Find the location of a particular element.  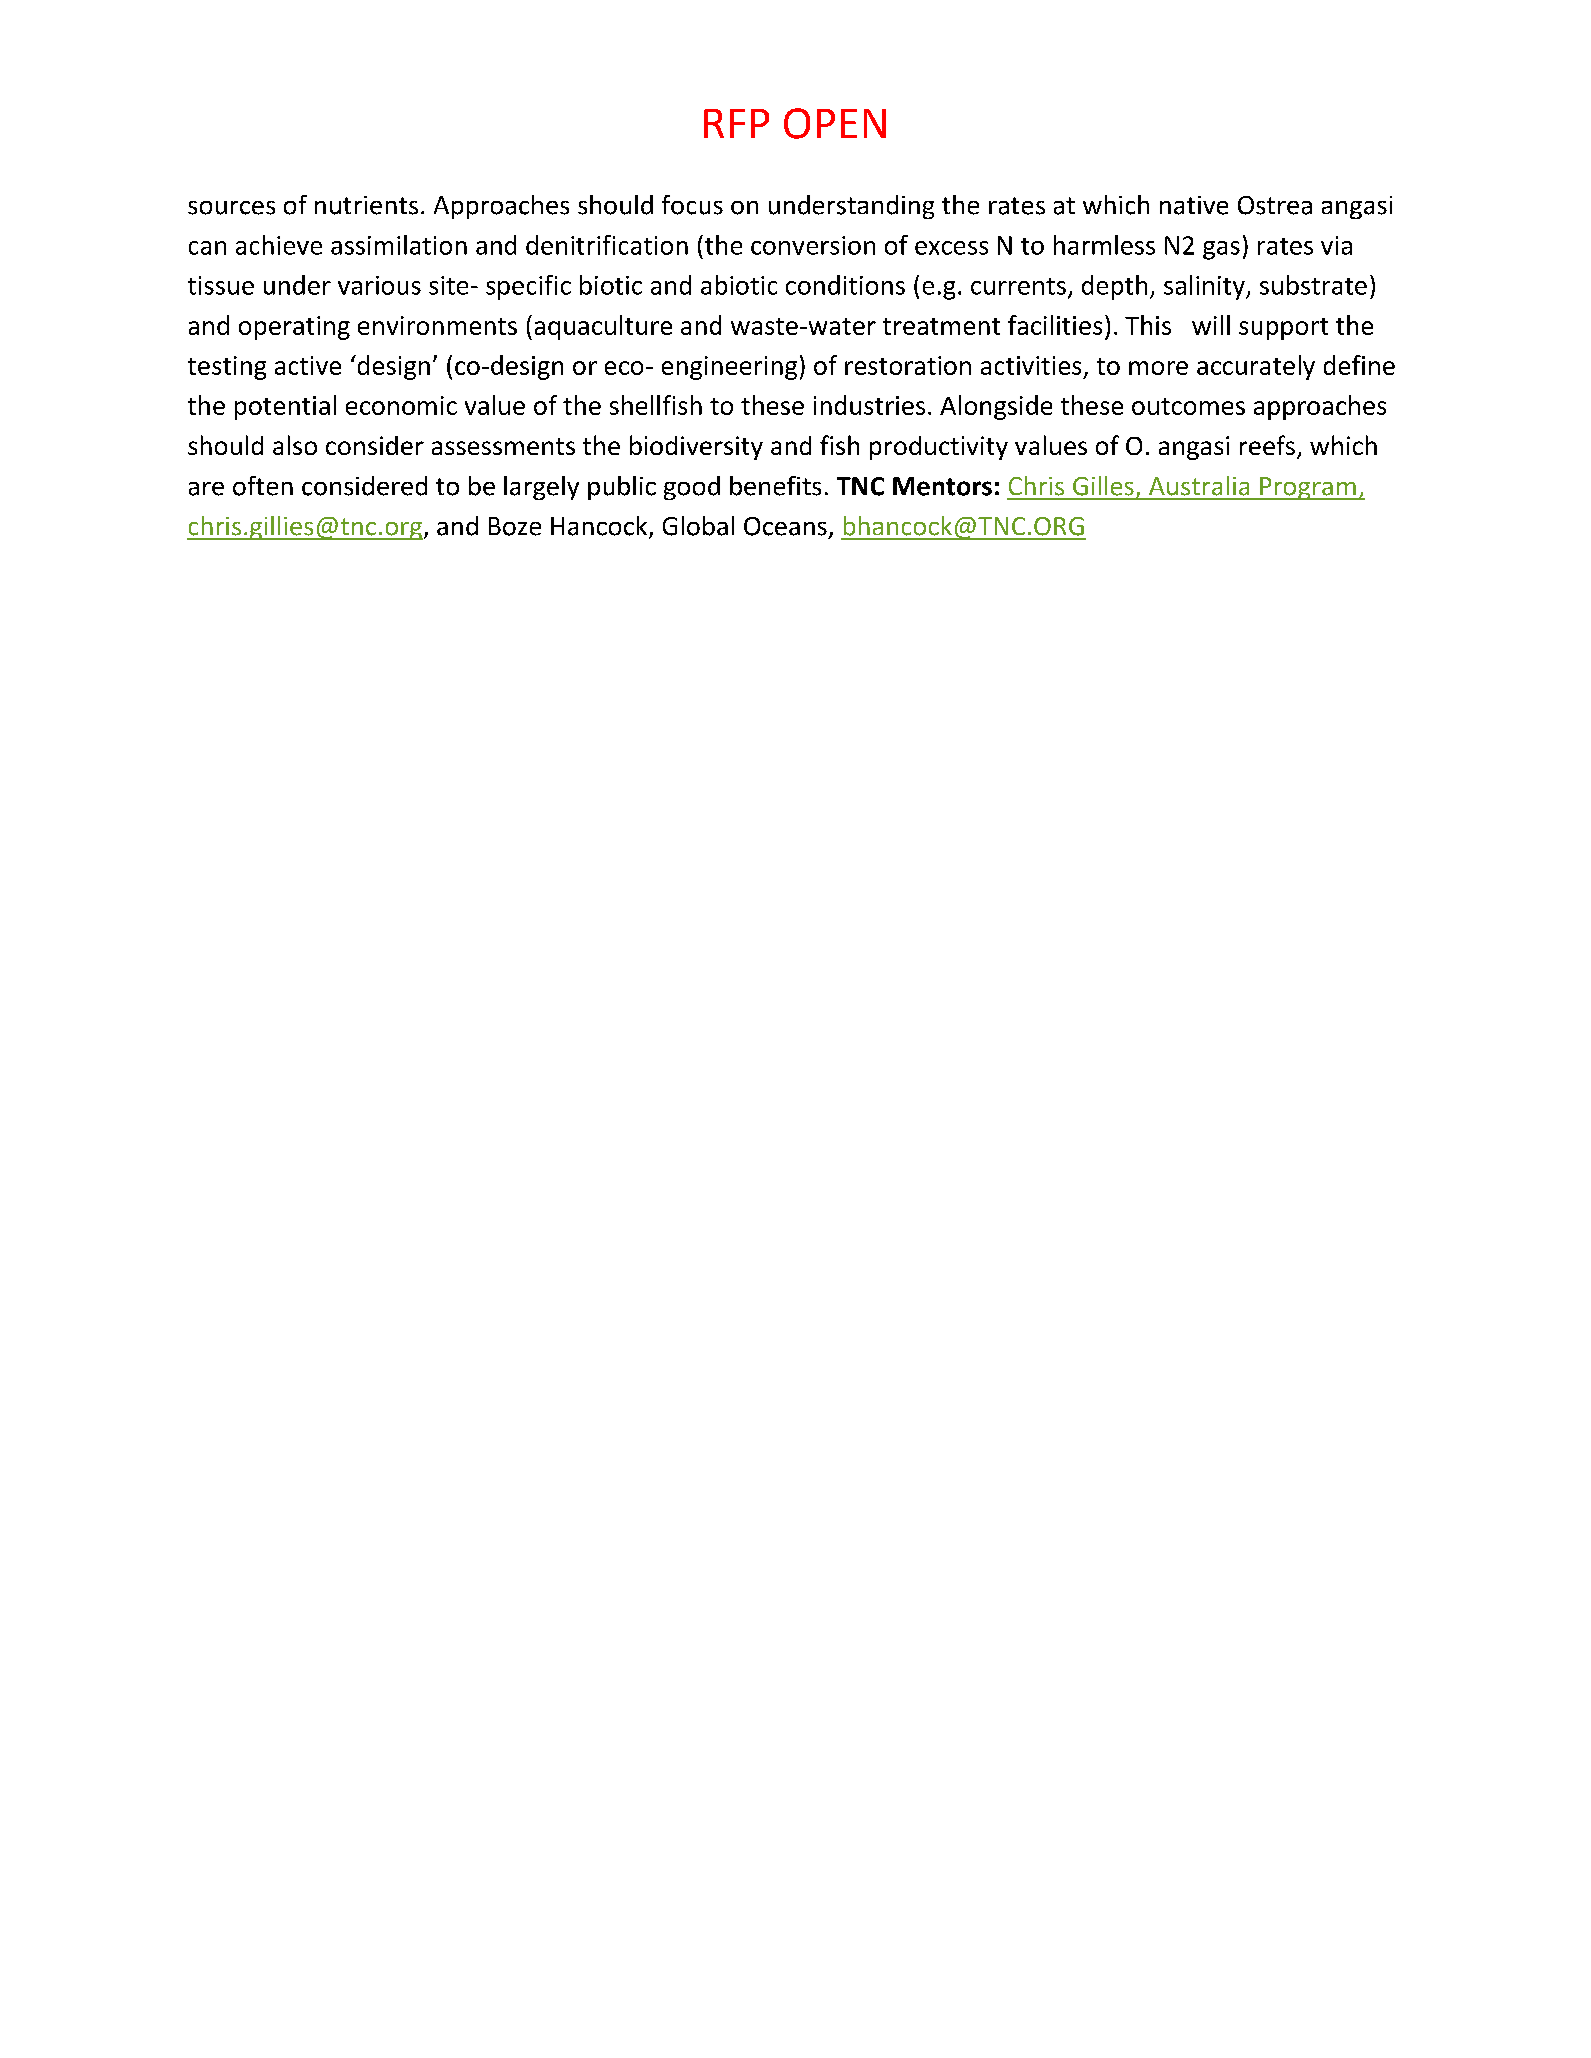

assimilation is located at coordinates (399, 245).
